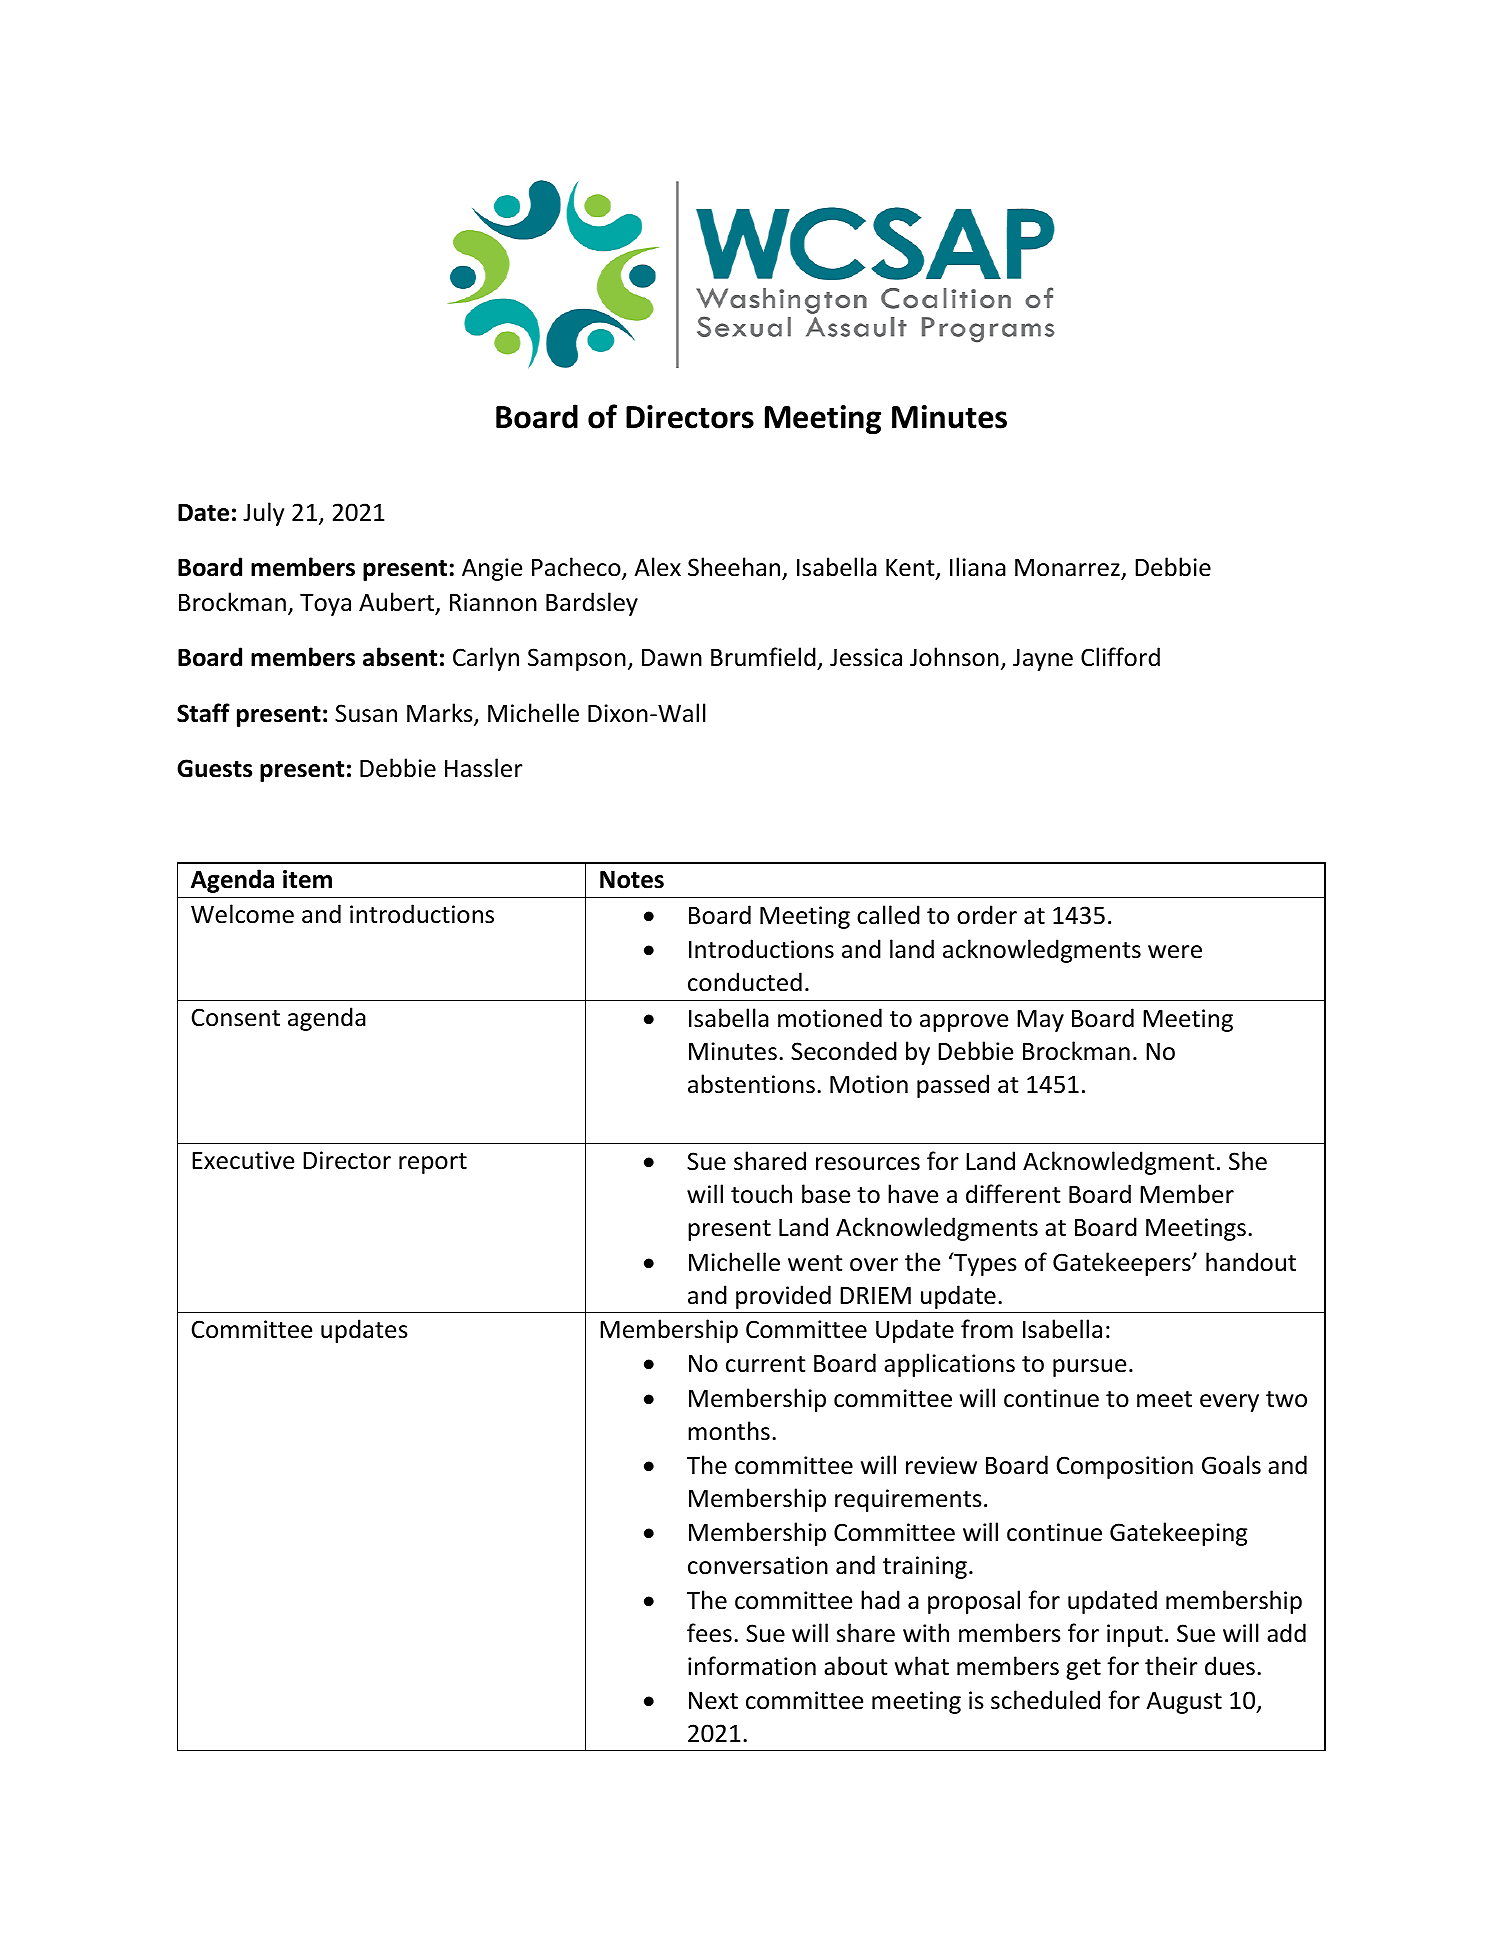 Image resolution: width=1502 pixels, height=1943 pixels. Describe the element at coordinates (978, 567) in the document. I see `Iliana` at that location.
